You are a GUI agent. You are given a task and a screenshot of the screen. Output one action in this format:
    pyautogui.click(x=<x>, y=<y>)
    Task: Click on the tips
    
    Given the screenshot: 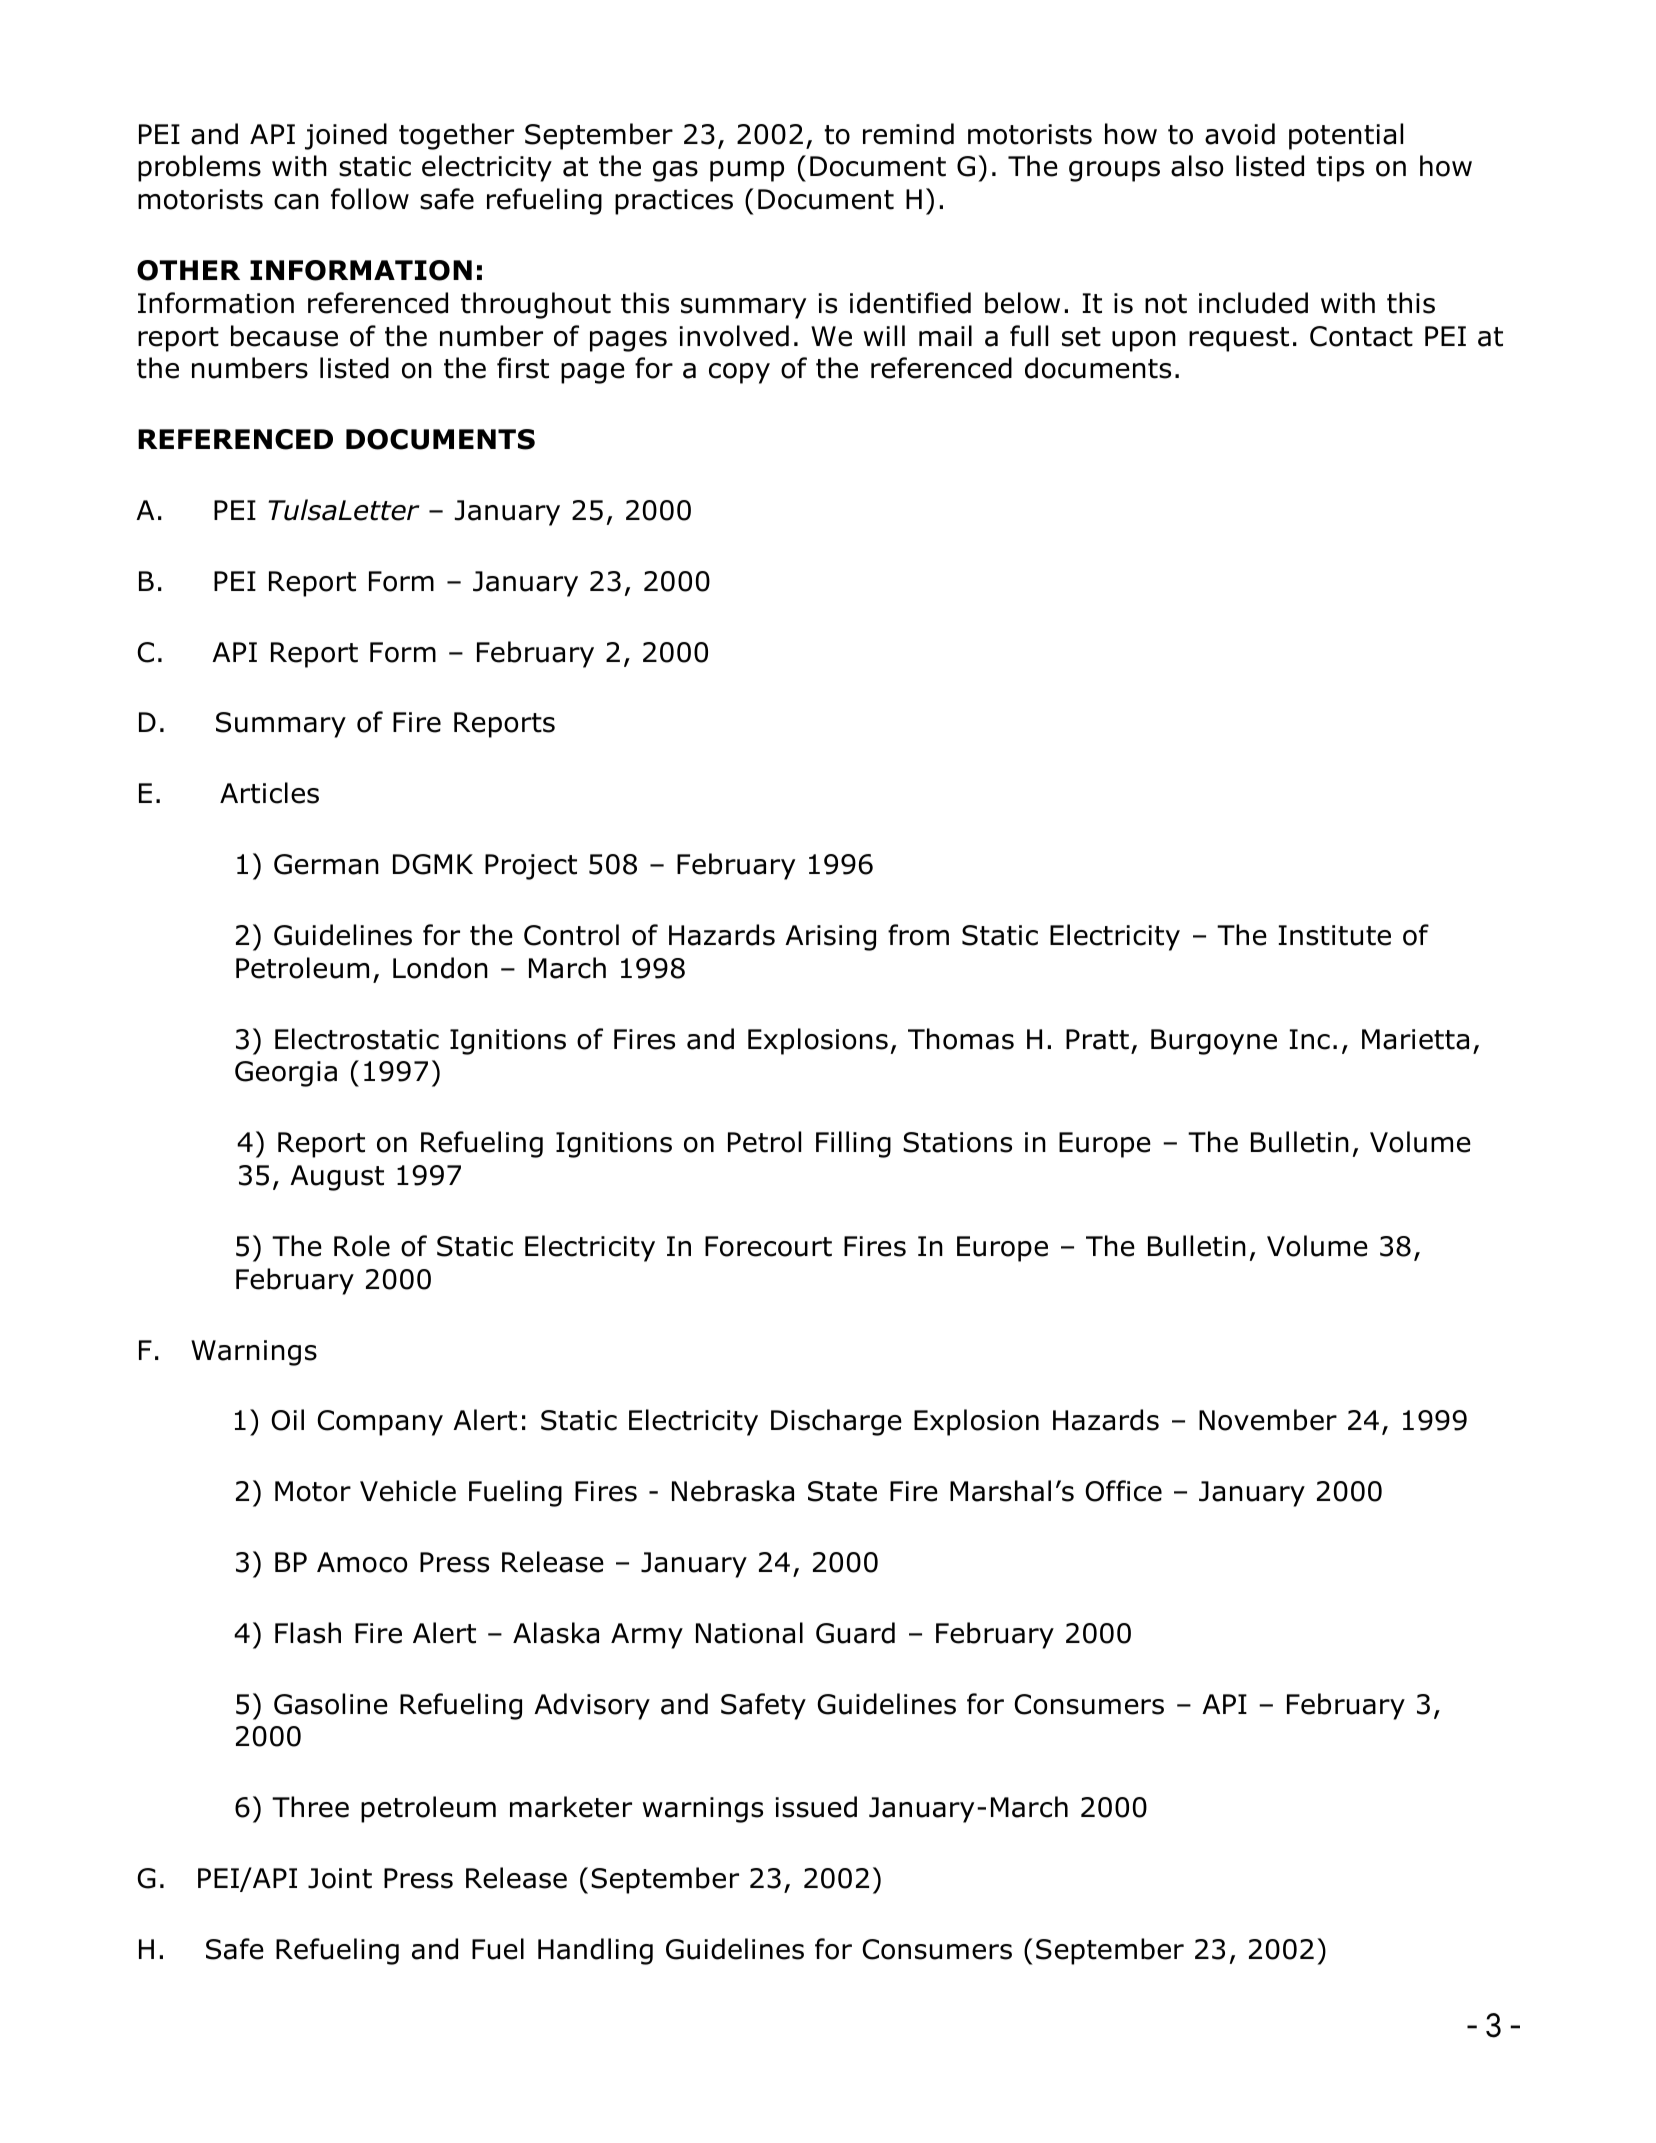 What is the action you would take?
    pyautogui.click(x=1340, y=169)
